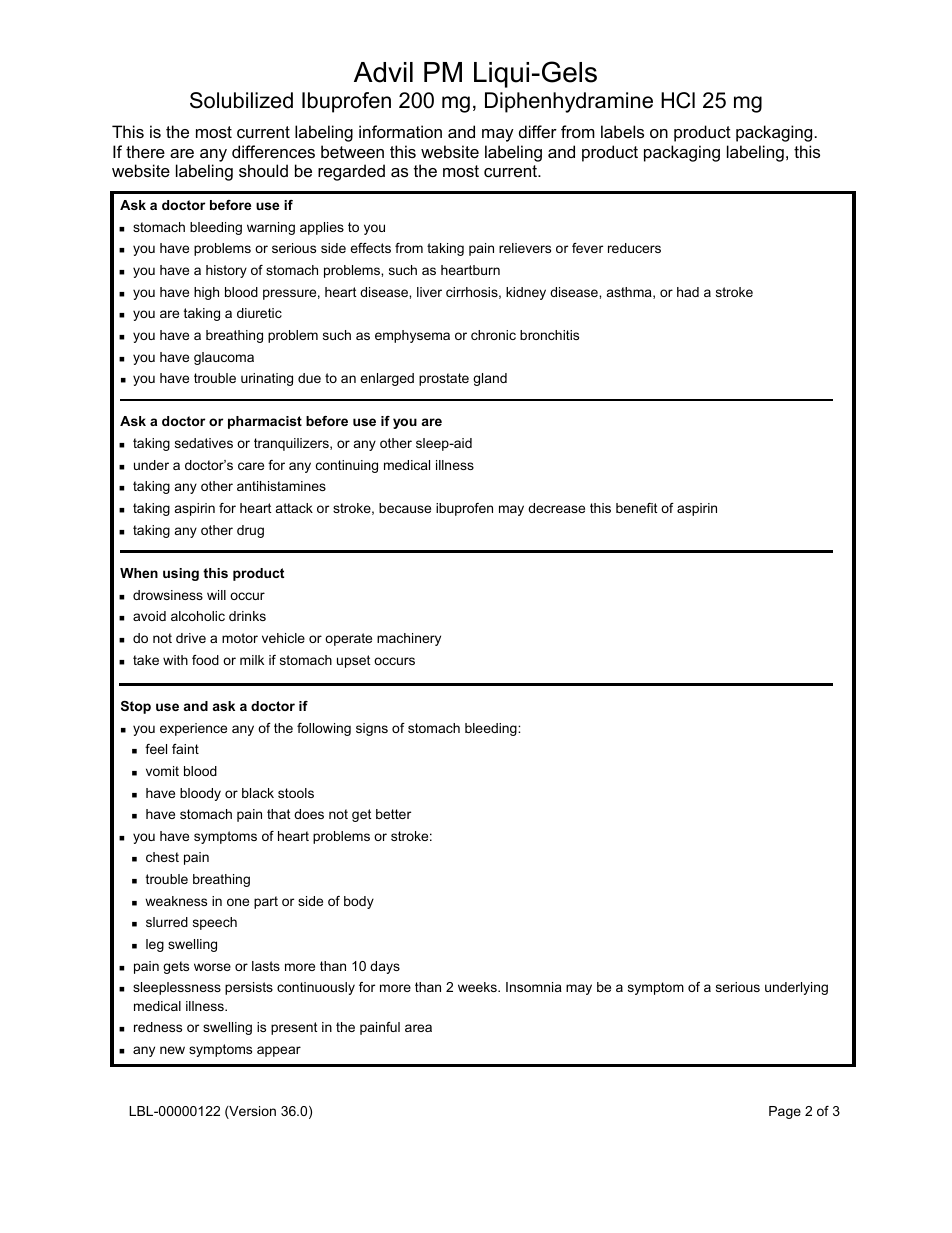 The height and width of the screenshot is (1233, 952). Describe the element at coordinates (405, 508) in the screenshot. I see `because` at that location.
